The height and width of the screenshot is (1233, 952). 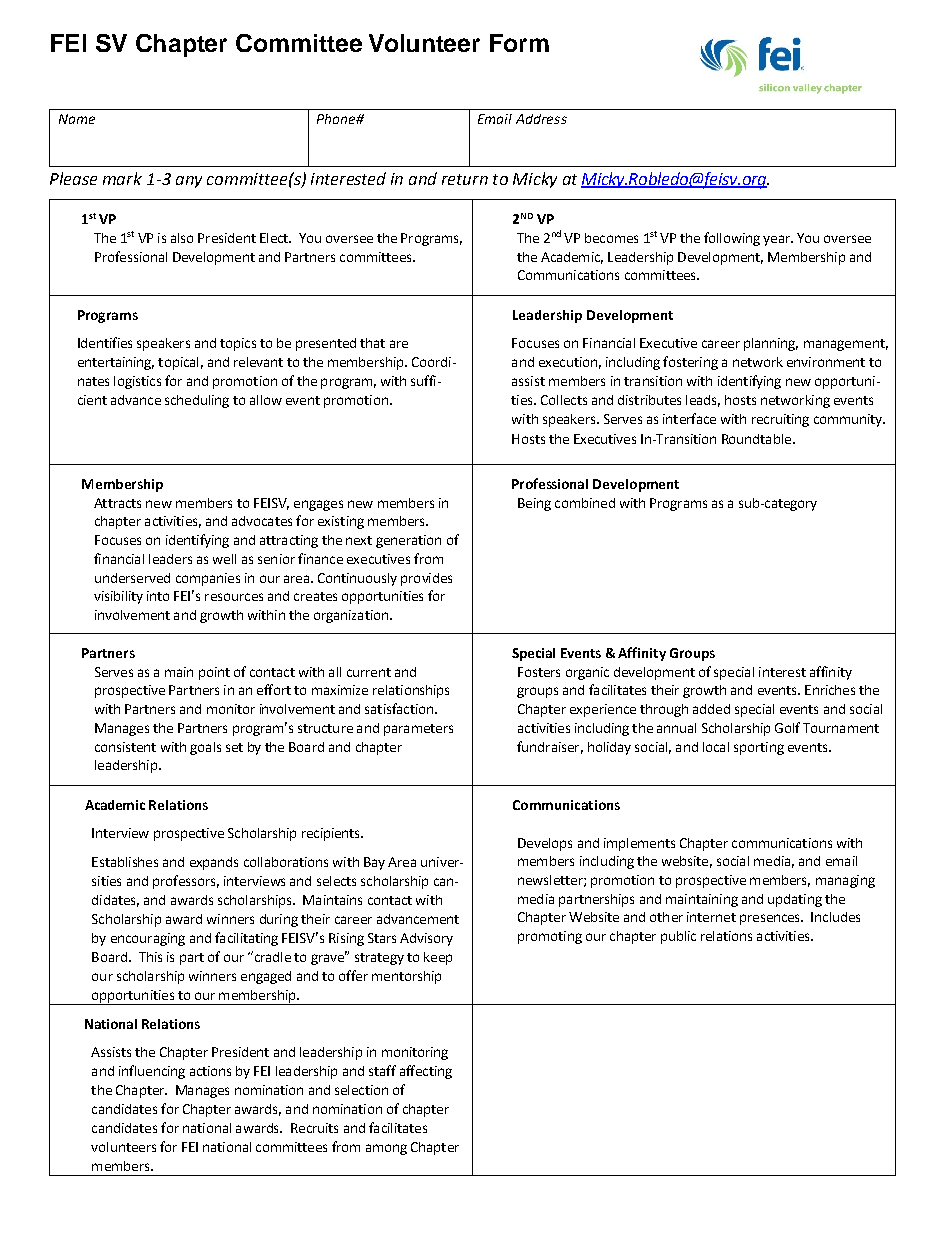 I want to click on parameters, so click(x=418, y=730).
